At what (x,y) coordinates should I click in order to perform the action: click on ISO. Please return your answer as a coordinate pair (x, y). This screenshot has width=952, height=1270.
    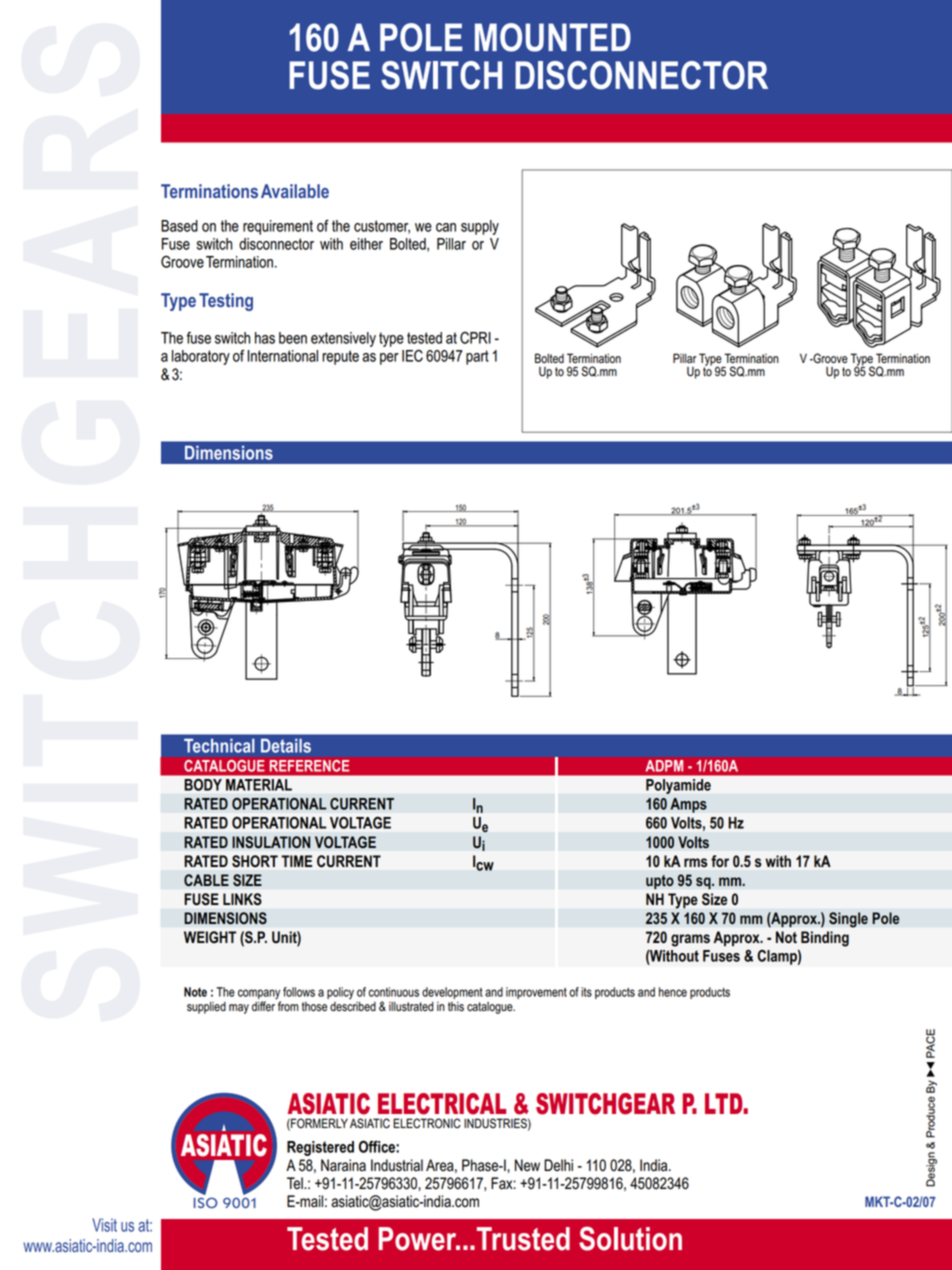
    Looking at the image, I should click on (205, 1202).
